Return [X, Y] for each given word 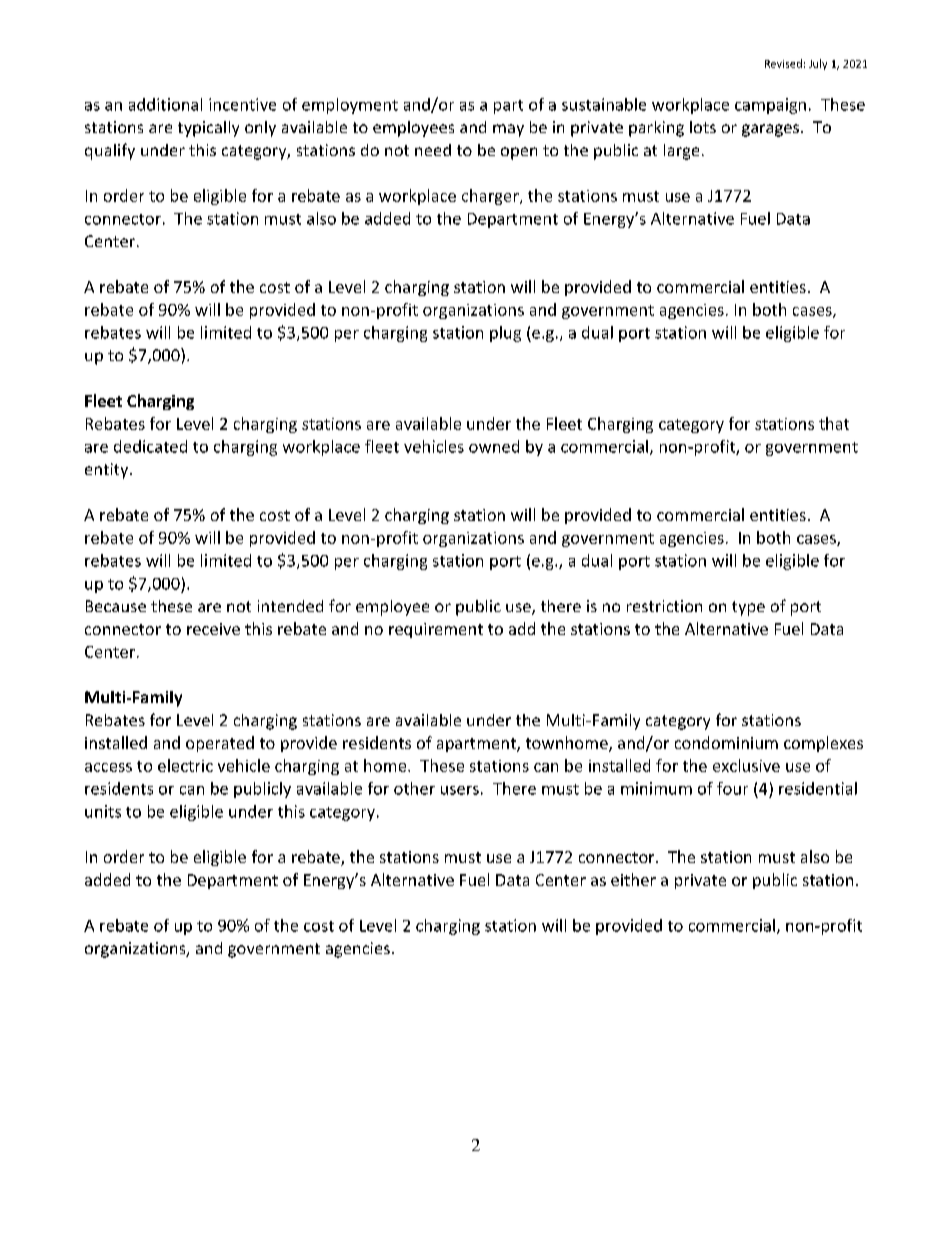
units [103, 811]
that [834, 423]
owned [494, 446]
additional [165, 104]
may [508, 130]
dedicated [150, 446]
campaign [770, 106]
